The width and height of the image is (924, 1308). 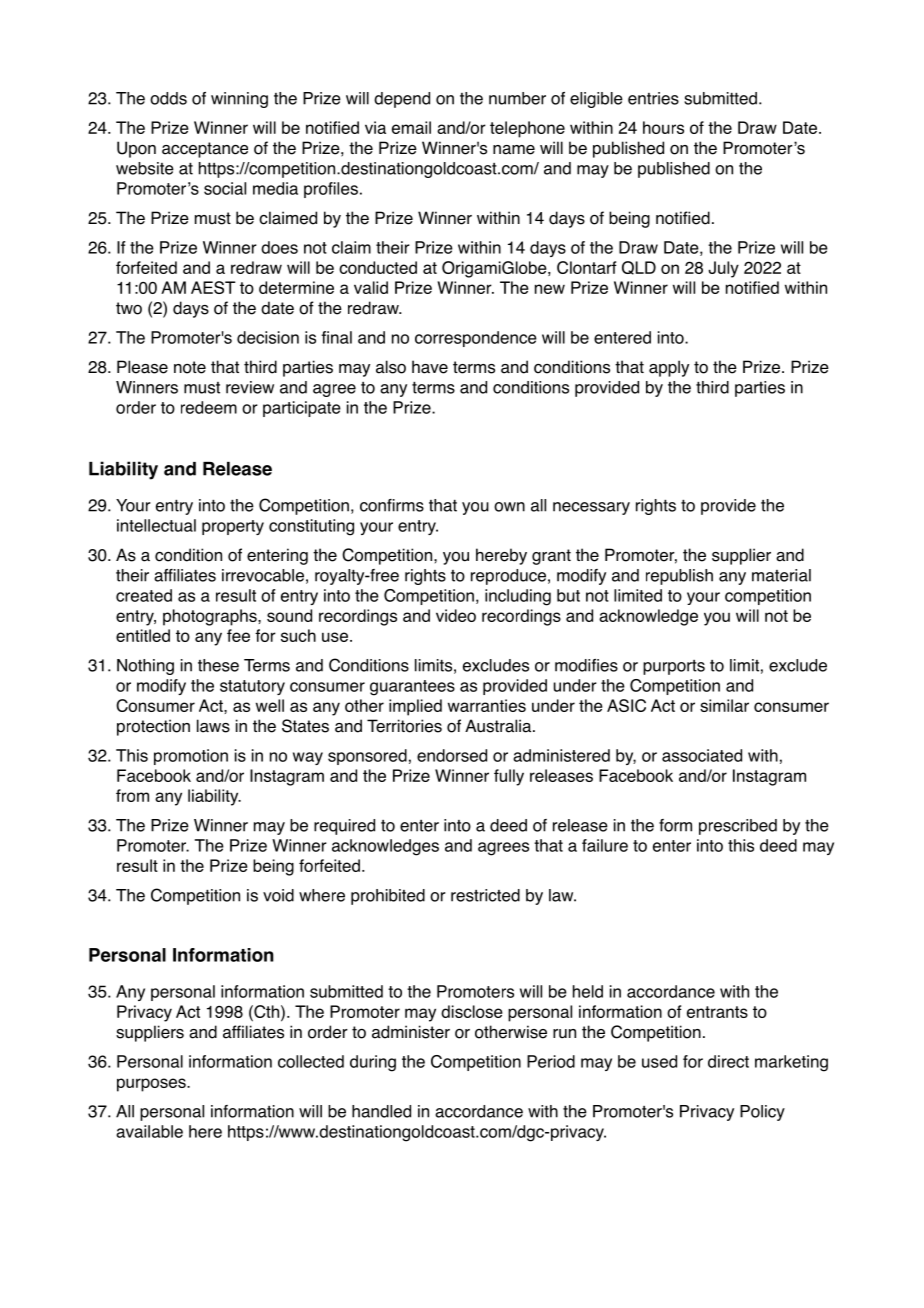 What do you see at coordinates (152, 1085) in the image?
I see `purposes` at bounding box center [152, 1085].
